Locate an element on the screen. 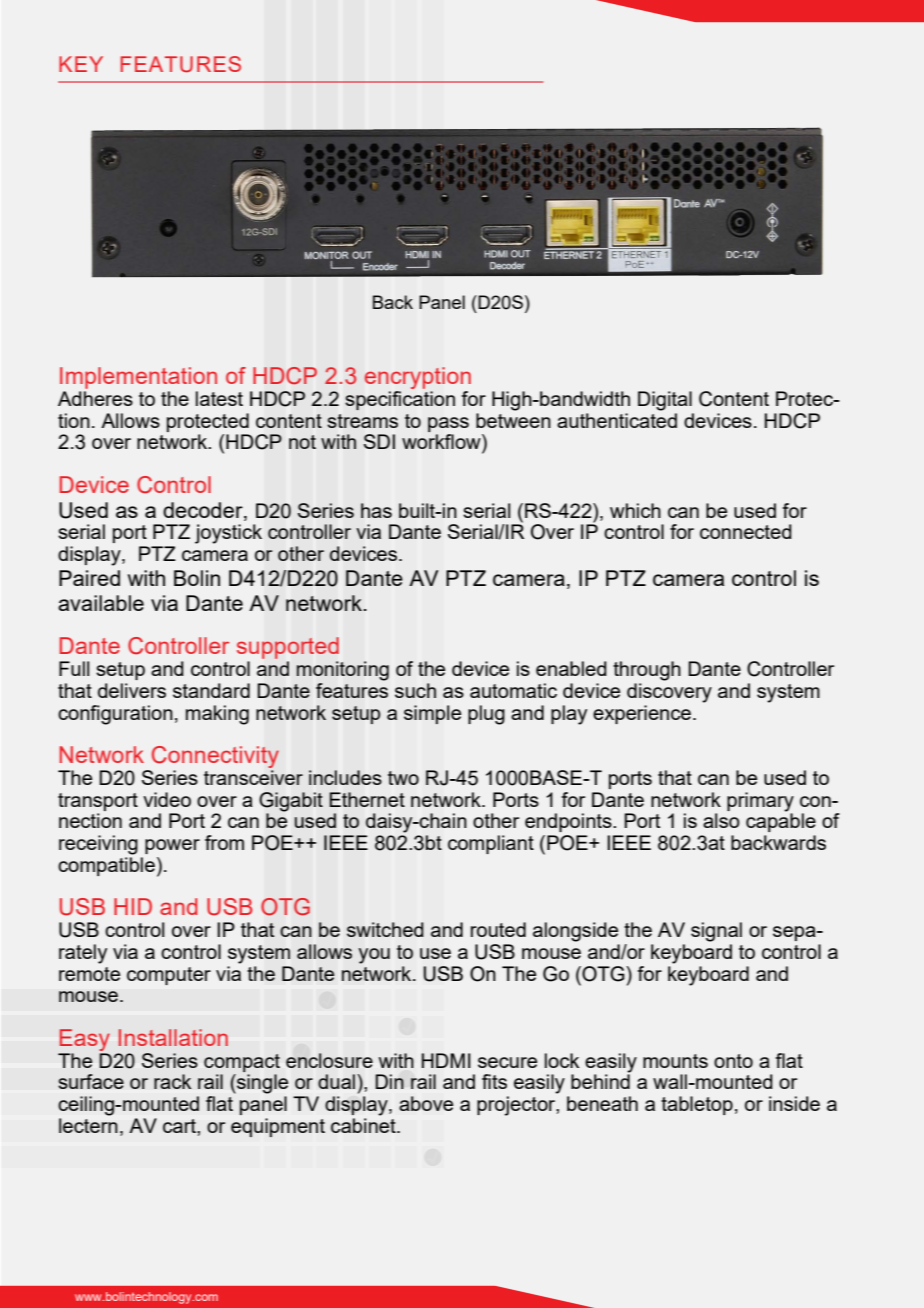 This screenshot has width=924, height=1308. cart is located at coordinates (180, 1126).
